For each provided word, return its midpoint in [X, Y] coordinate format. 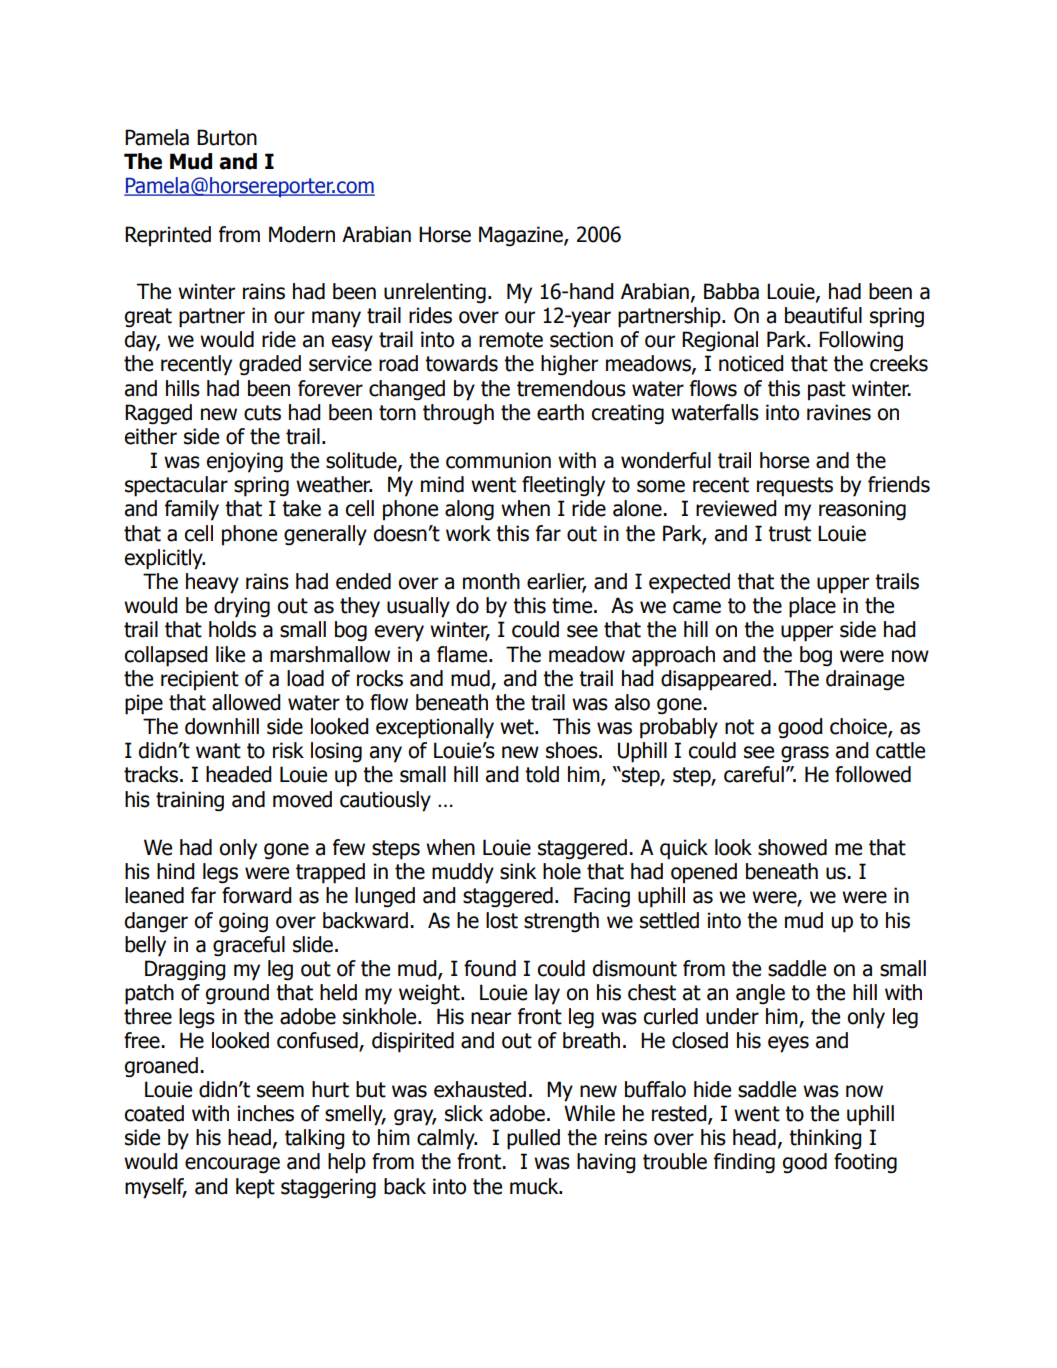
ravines [839, 412]
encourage [232, 1165]
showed [792, 847]
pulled [533, 1139]
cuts [262, 413]
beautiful [823, 315]
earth [560, 412]
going [243, 922]
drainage [865, 680]
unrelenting [435, 293]
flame [463, 654]
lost [502, 920]
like [230, 654]
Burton [227, 137]
